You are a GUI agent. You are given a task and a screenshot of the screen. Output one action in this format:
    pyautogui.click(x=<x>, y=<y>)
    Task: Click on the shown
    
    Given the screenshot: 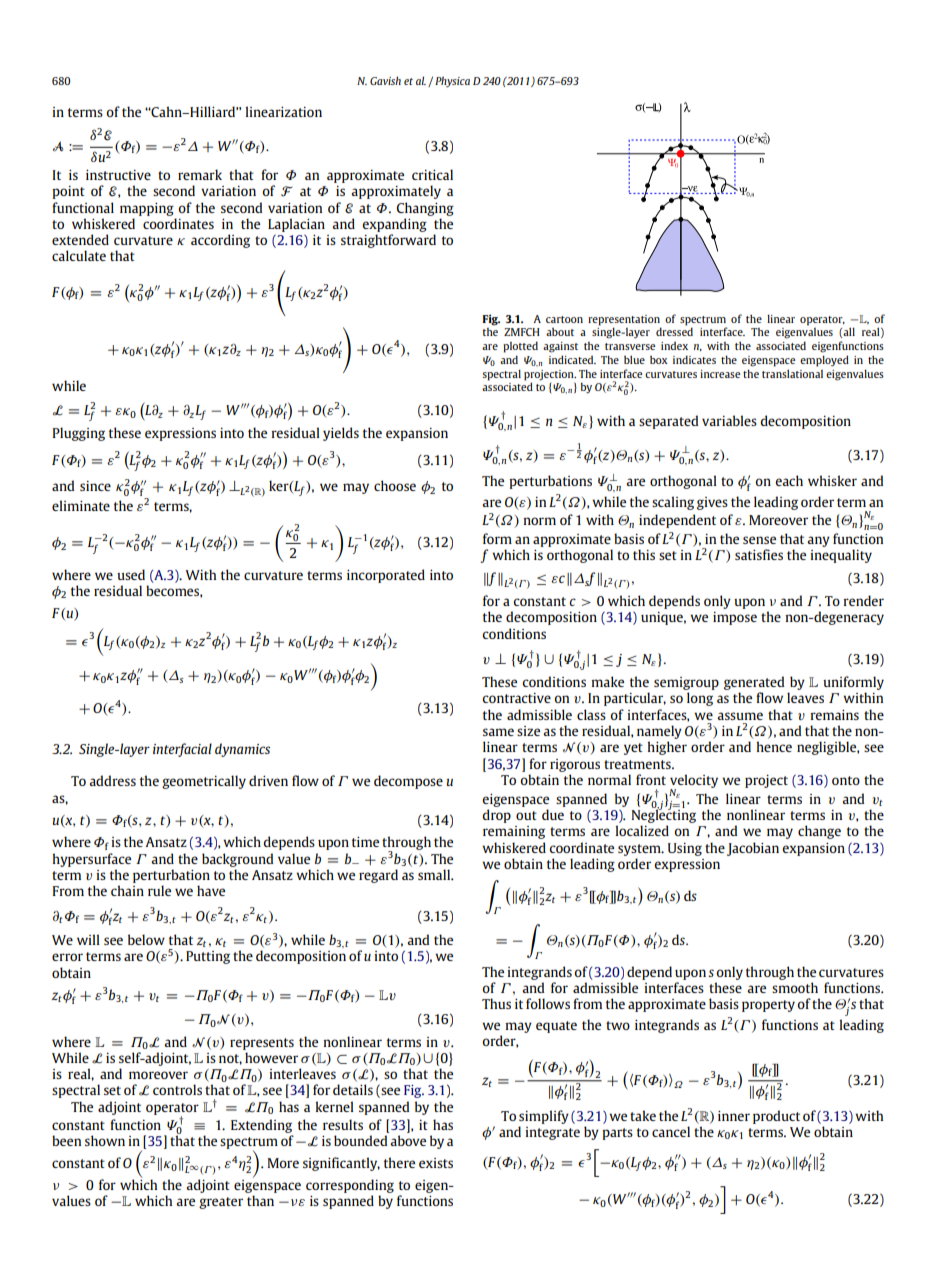 What is the action you would take?
    pyautogui.click(x=105, y=1140)
